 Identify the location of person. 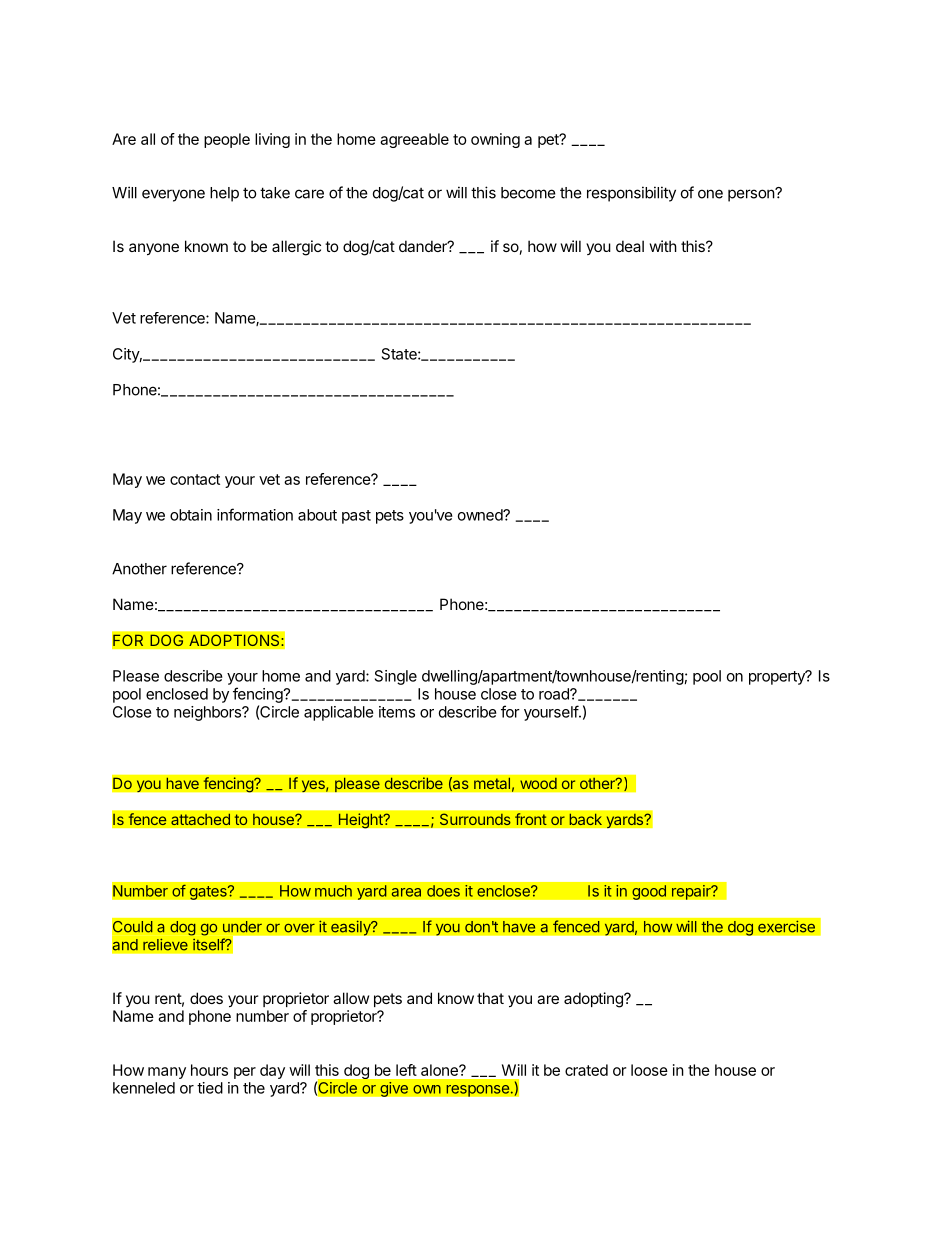
(752, 195).
